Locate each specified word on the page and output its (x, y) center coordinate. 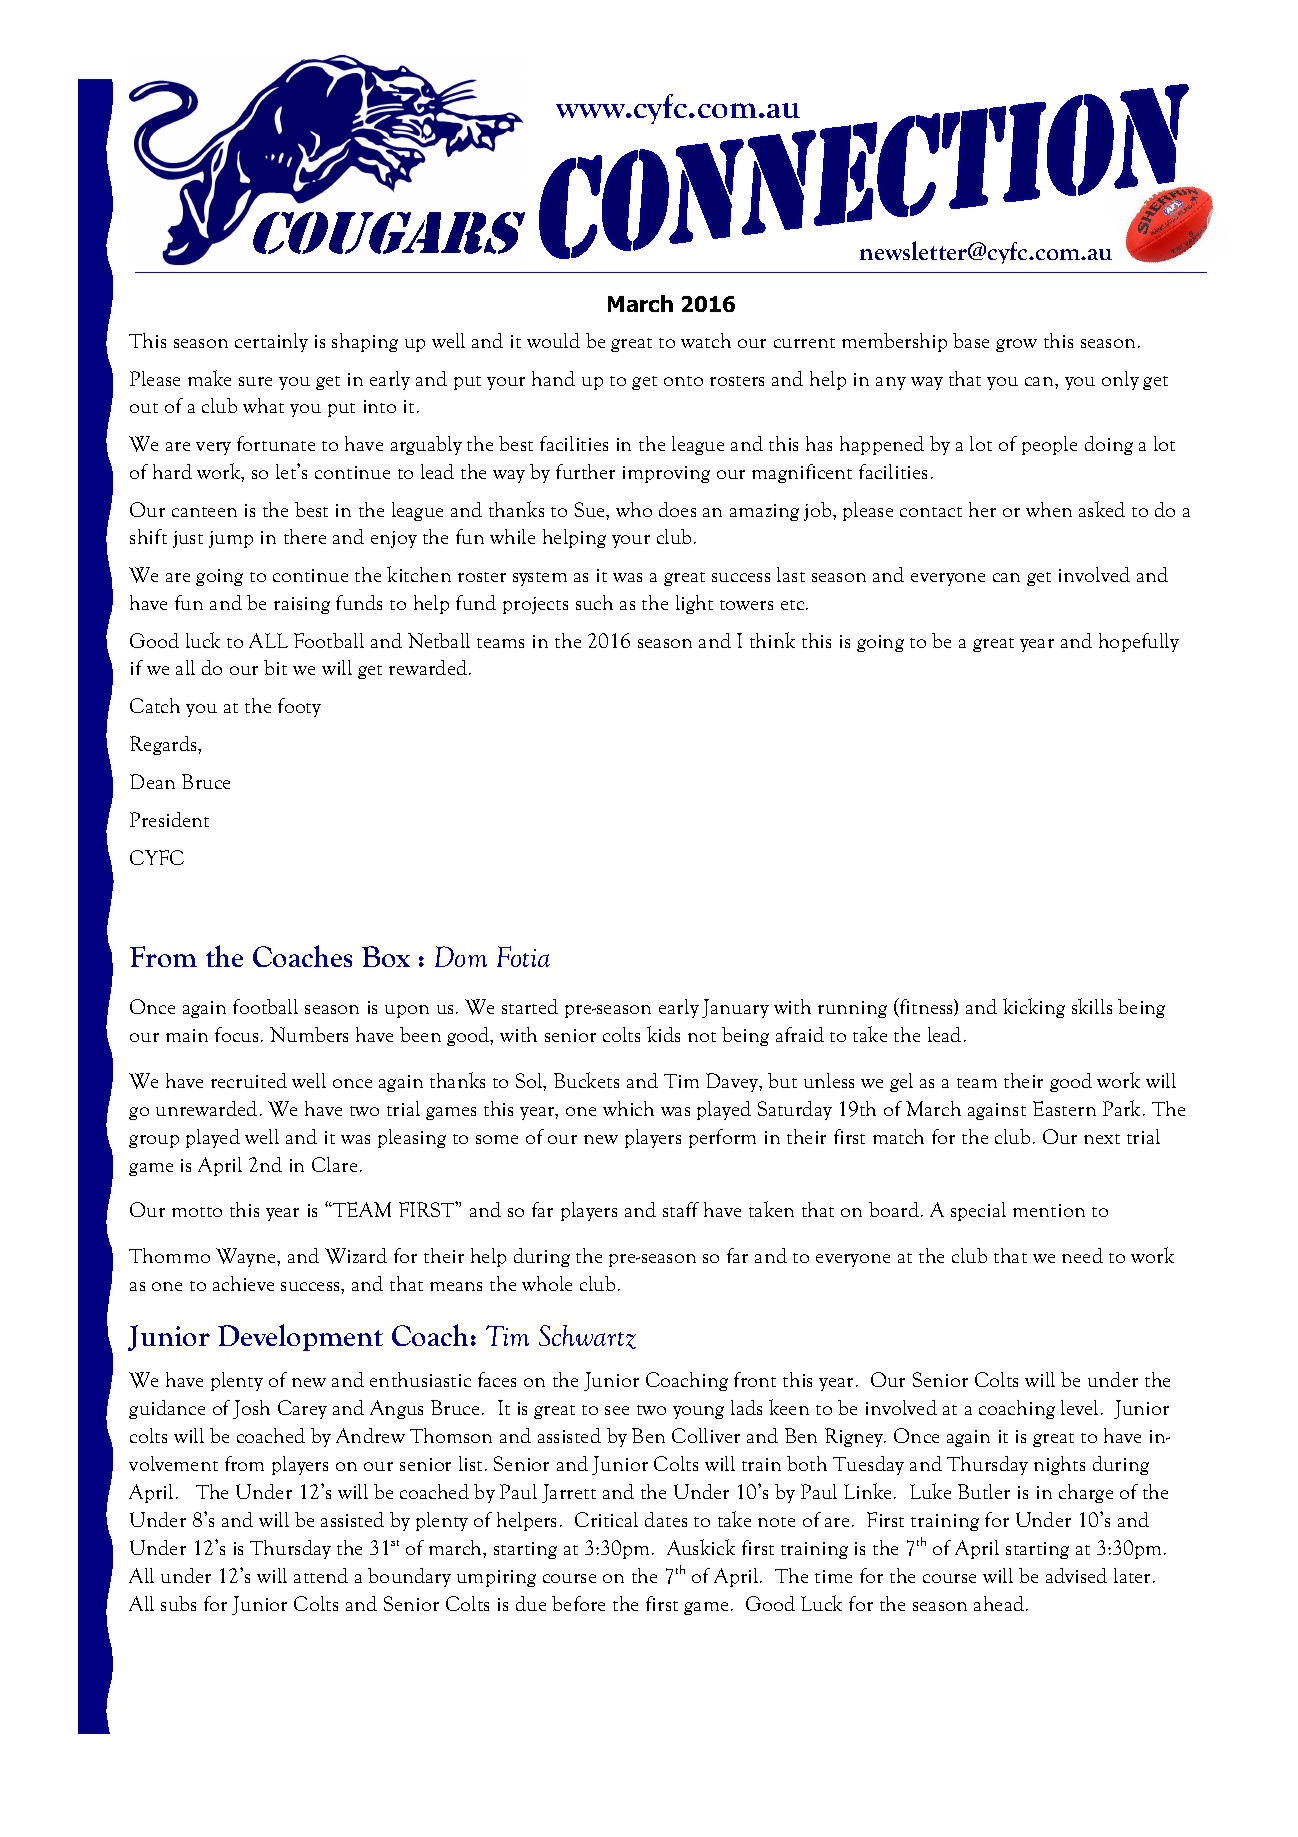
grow (1016, 345)
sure (255, 381)
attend (321, 1575)
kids (663, 1034)
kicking (1034, 1008)
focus (236, 1034)
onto (683, 381)
